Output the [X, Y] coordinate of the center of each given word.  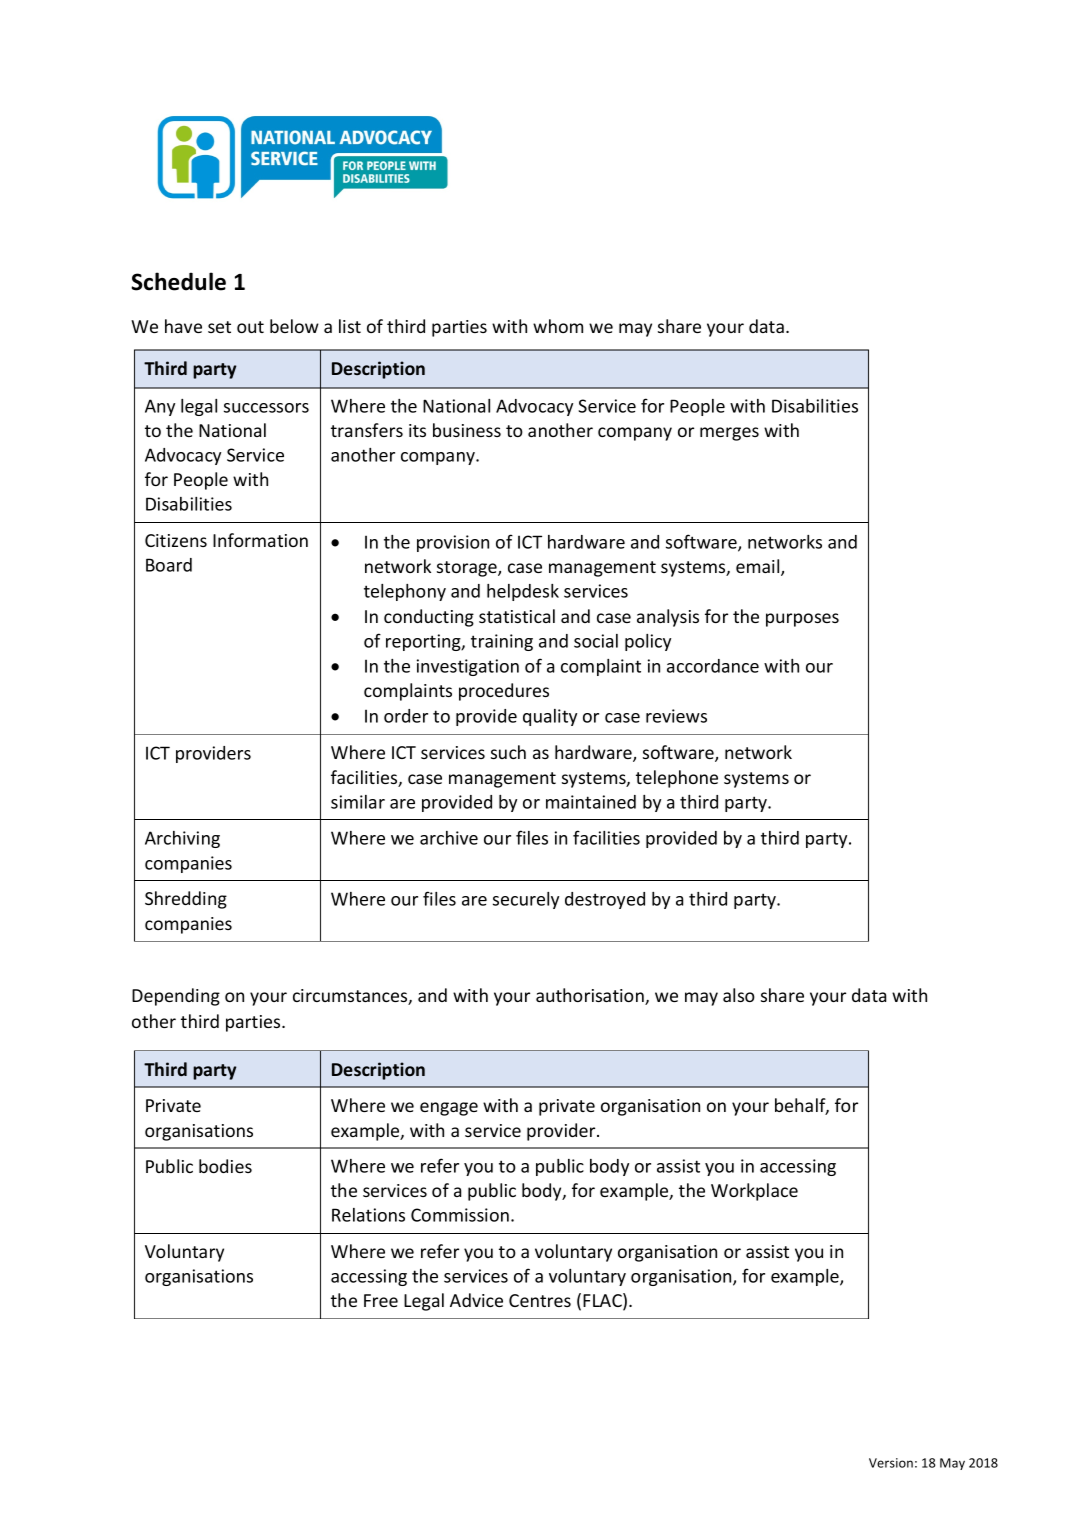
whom [558, 326]
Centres [540, 1300]
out [250, 327]
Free [381, 1300]
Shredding [186, 900]
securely [526, 900]
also [739, 995]
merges [729, 434]
